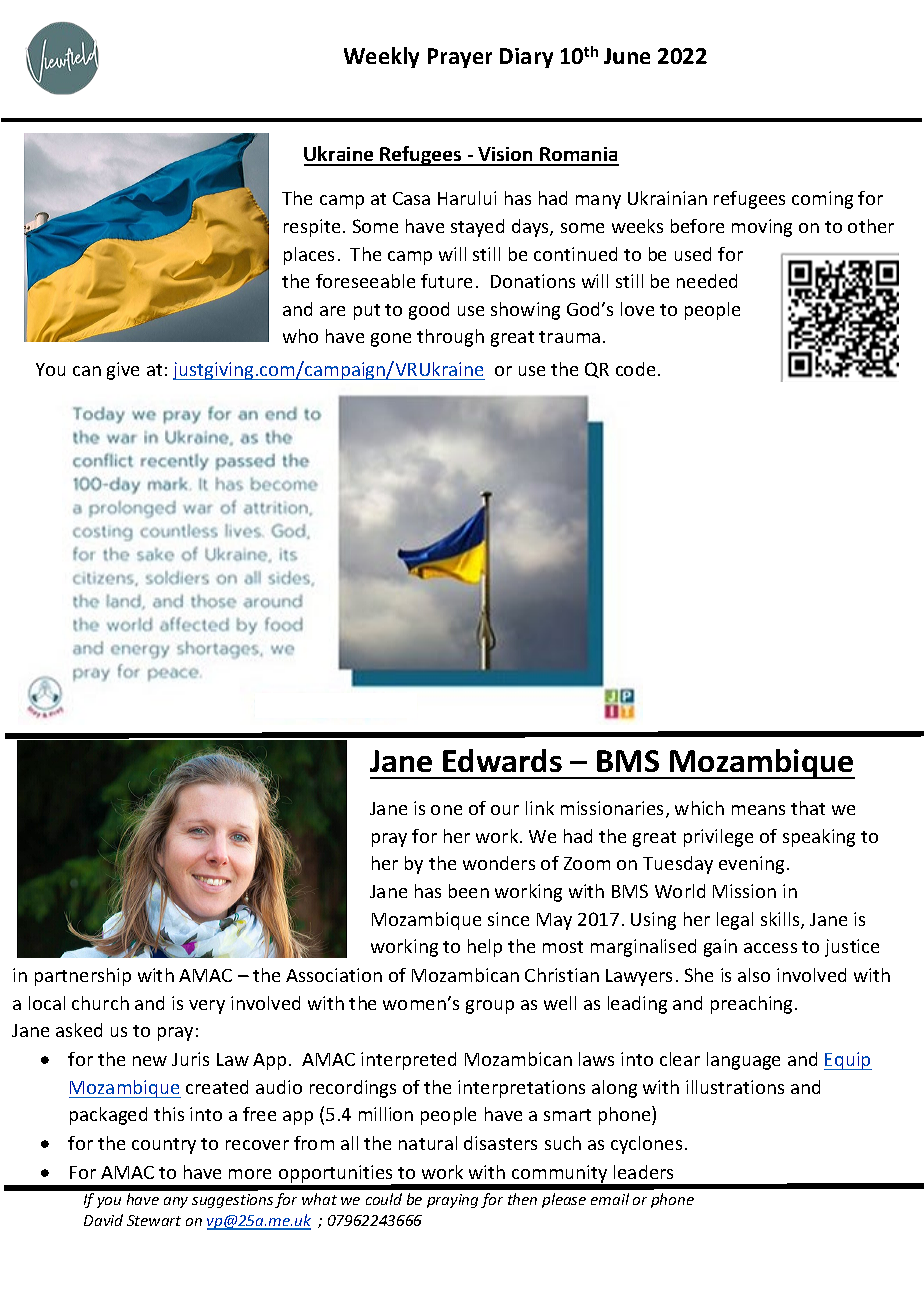  Describe the element at coordinates (522, 1199) in the screenshot. I see `then` at that location.
